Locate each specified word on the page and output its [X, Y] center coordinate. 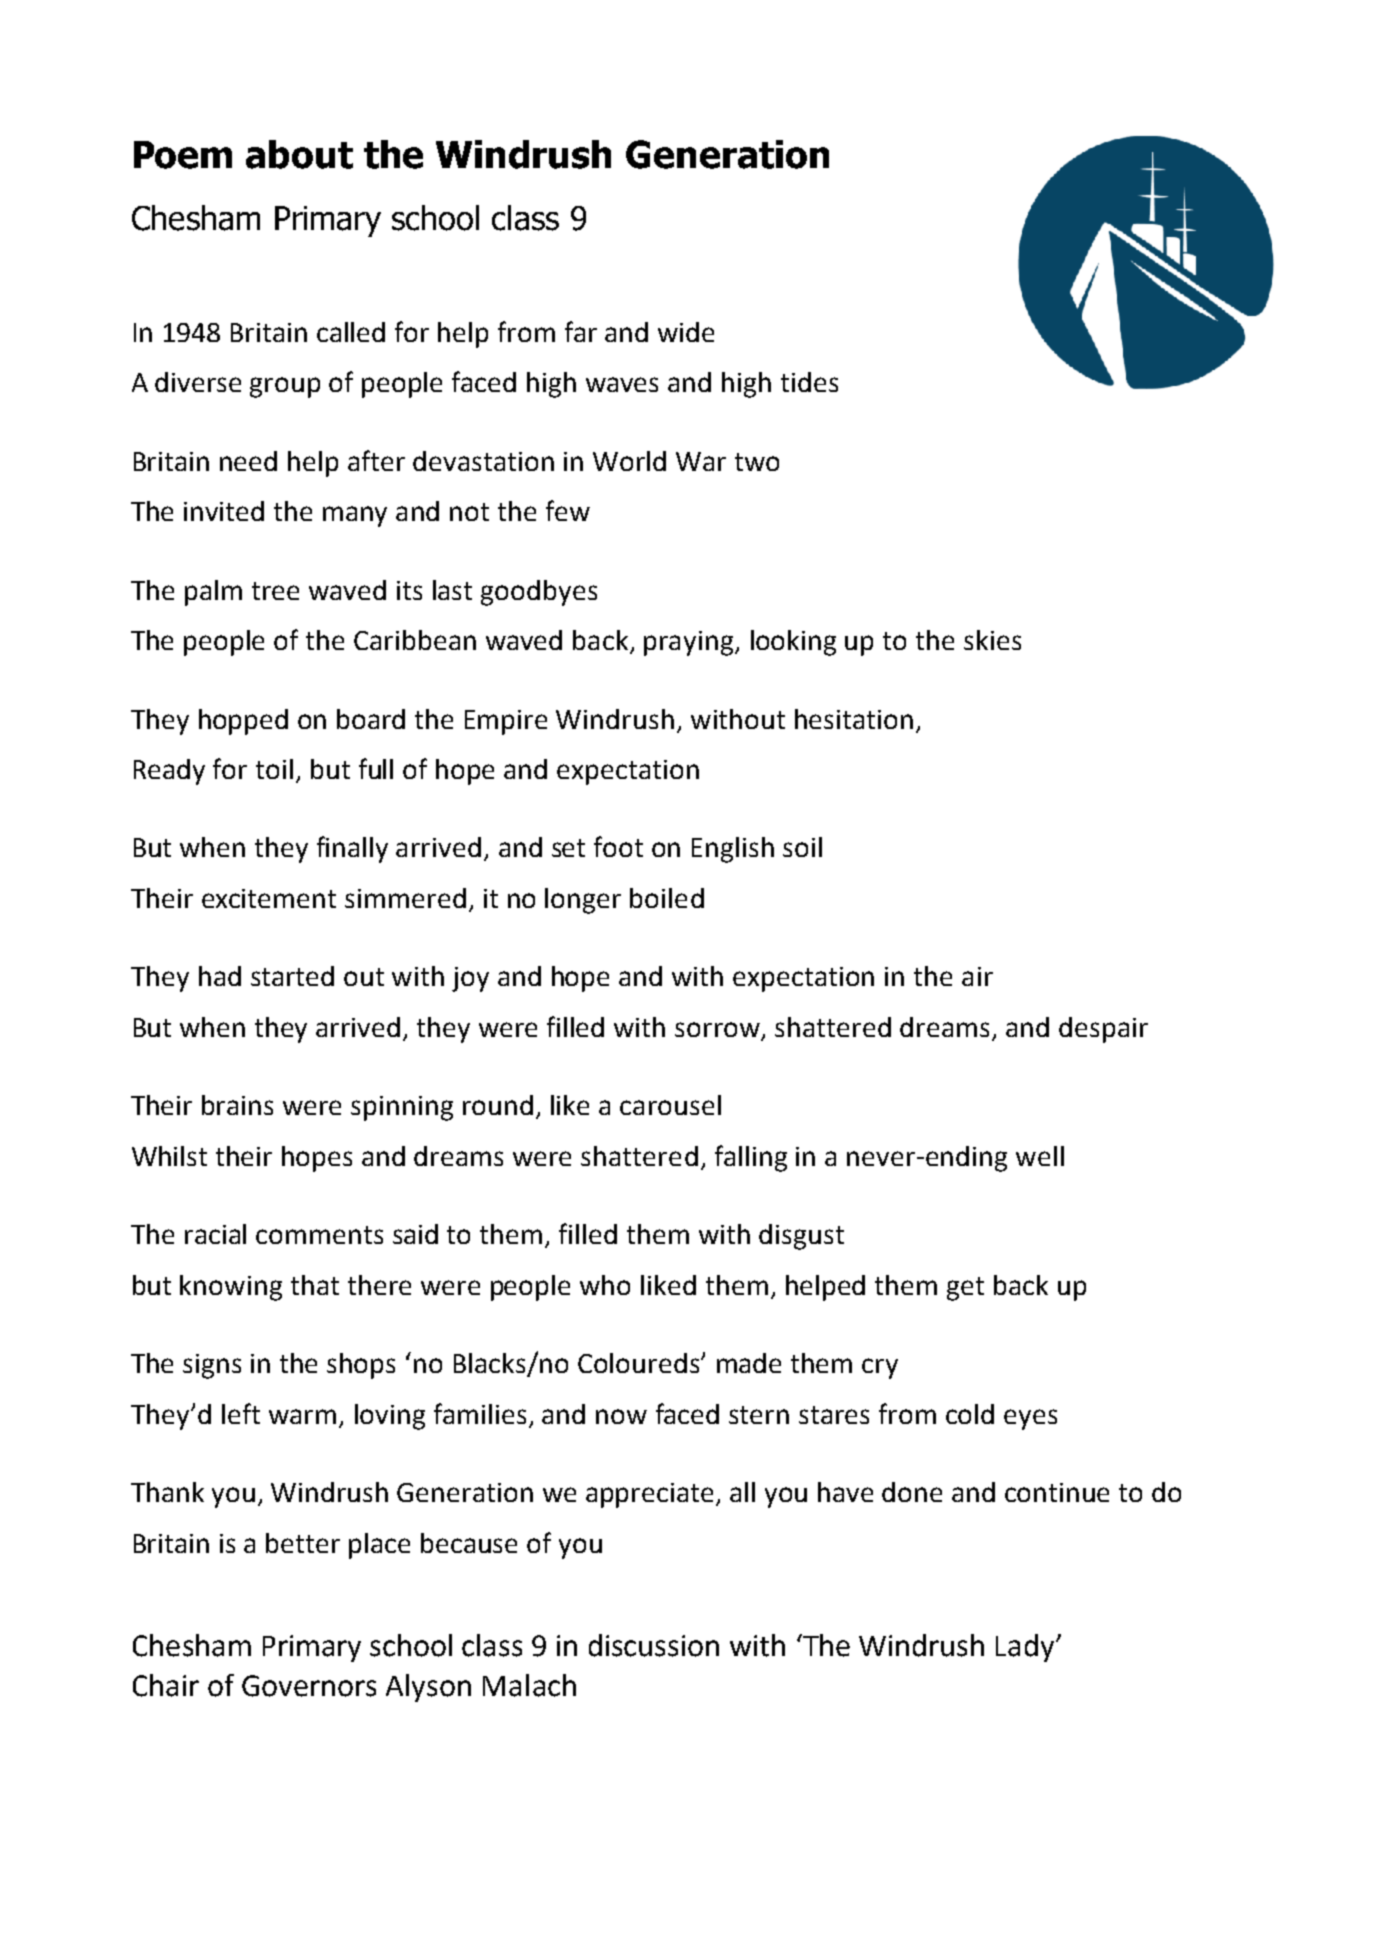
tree [275, 591]
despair [1103, 1030]
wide [686, 332]
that [315, 1285]
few [568, 510]
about [299, 154]
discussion [654, 1645]
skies [992, 640]
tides [809, 382]
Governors [309, 1686]
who [605, 1285]
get [965, 1289]
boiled [667, 898]
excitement [269, 898]
